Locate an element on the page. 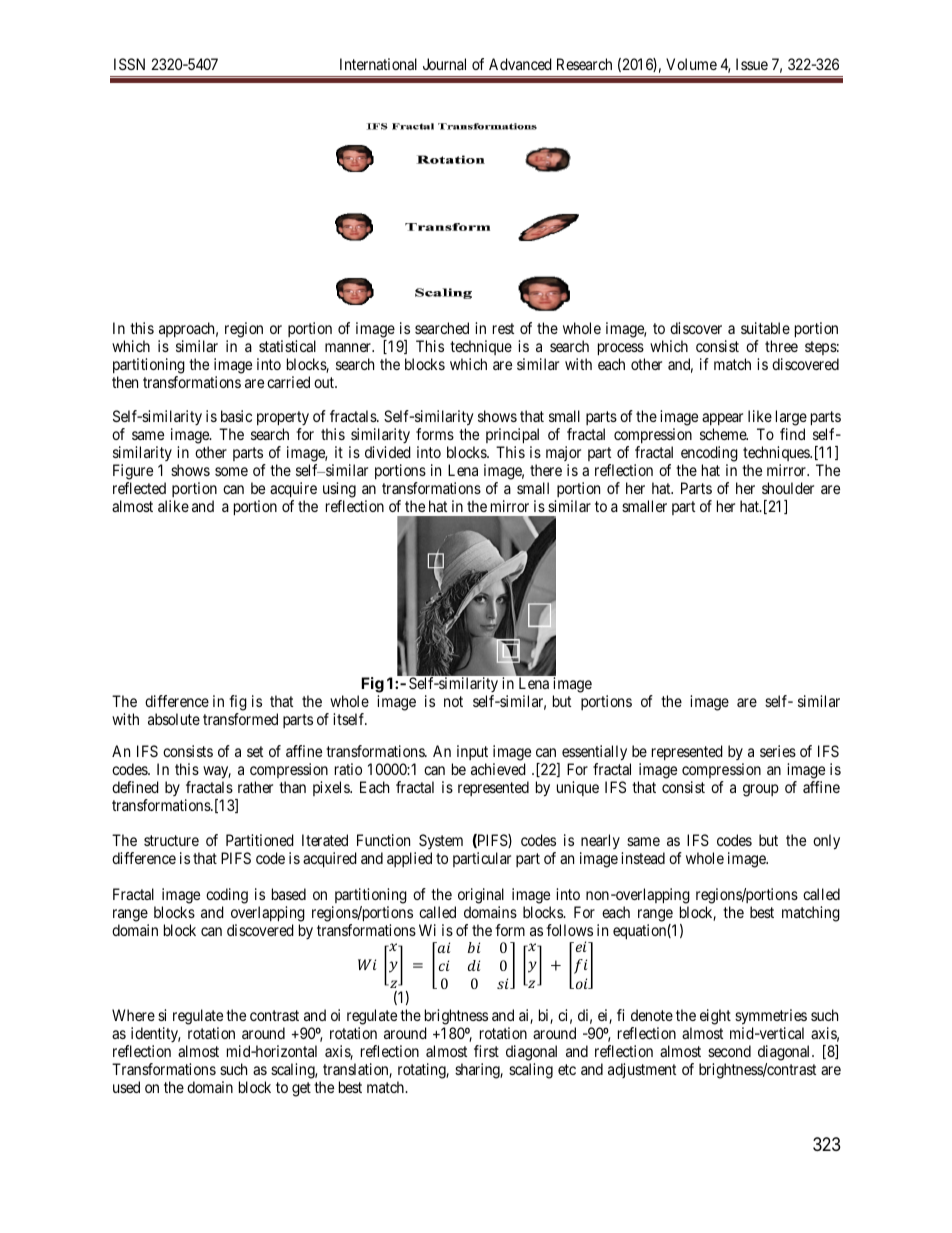 The image size is (952, 1233). there is located at coordinates (546, 470).
